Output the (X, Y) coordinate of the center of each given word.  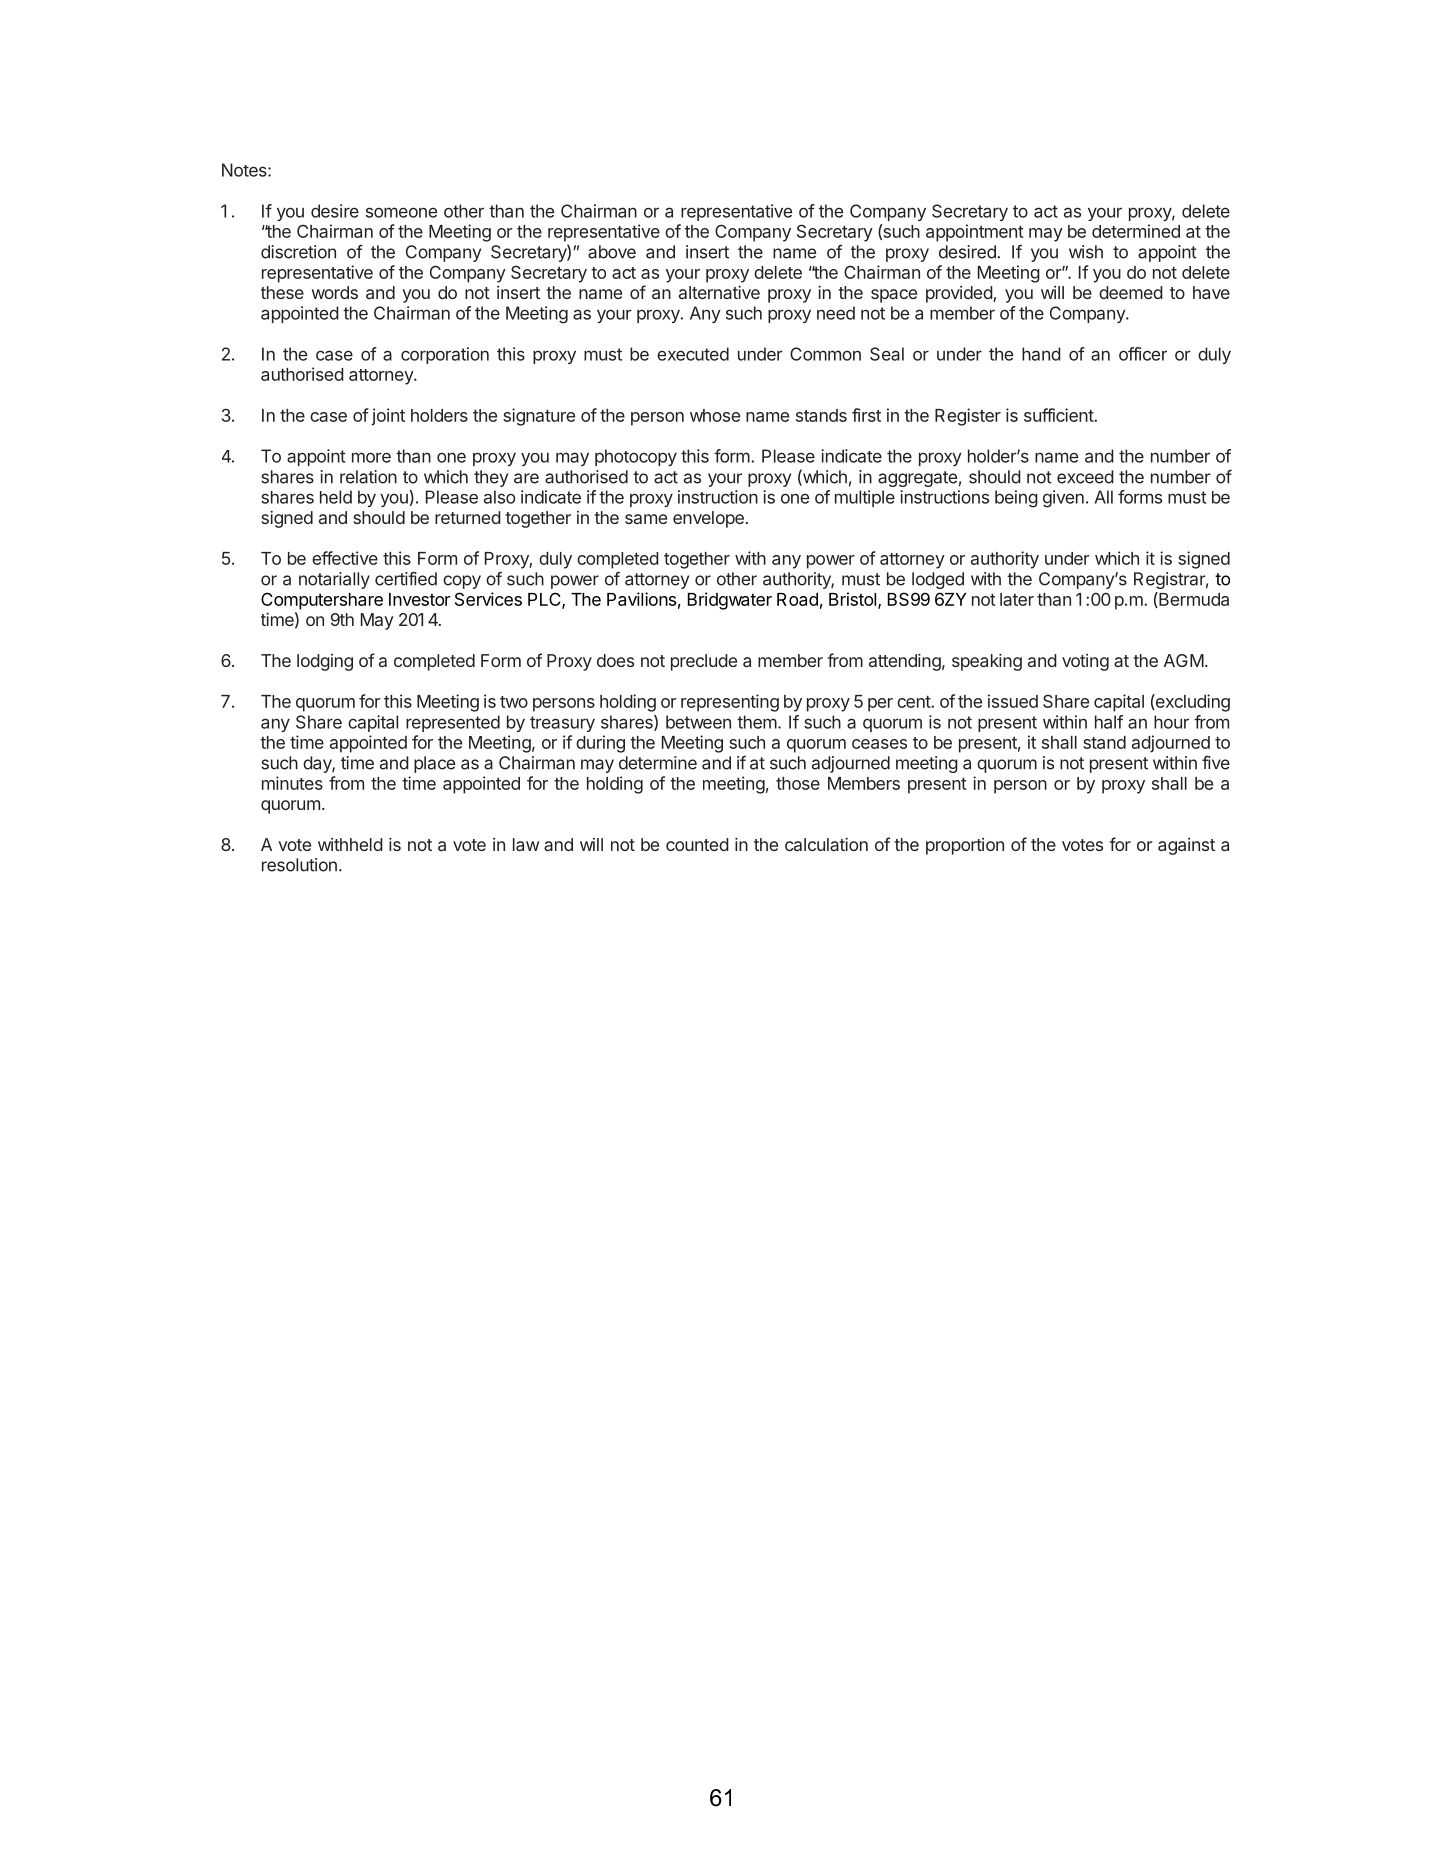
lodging (325, 662)
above (612, 252)
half (1109, 722)
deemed (1131, 292)
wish (1086, 252)
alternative (719, 292)
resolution (299, 865)
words (335, 292)
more (371, 457)
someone (401, 212)
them (757, 722)
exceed (1085, 477)
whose (715, 415)
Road (797, 599)
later (1017, 599)
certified (406, 579)
